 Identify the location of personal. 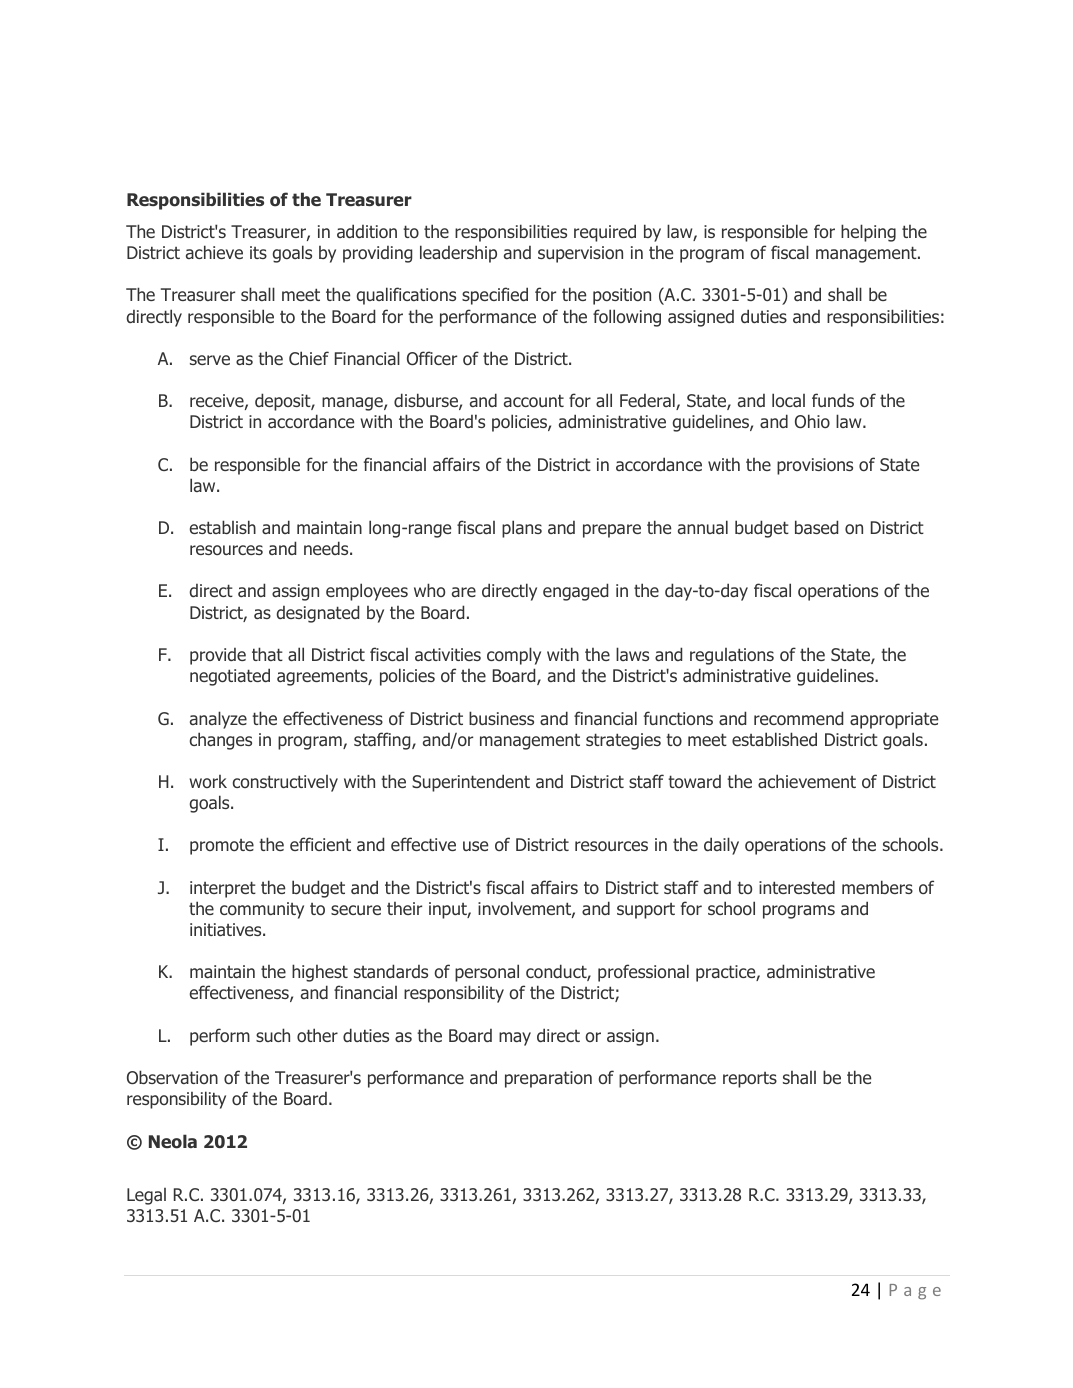
(487, 973).
